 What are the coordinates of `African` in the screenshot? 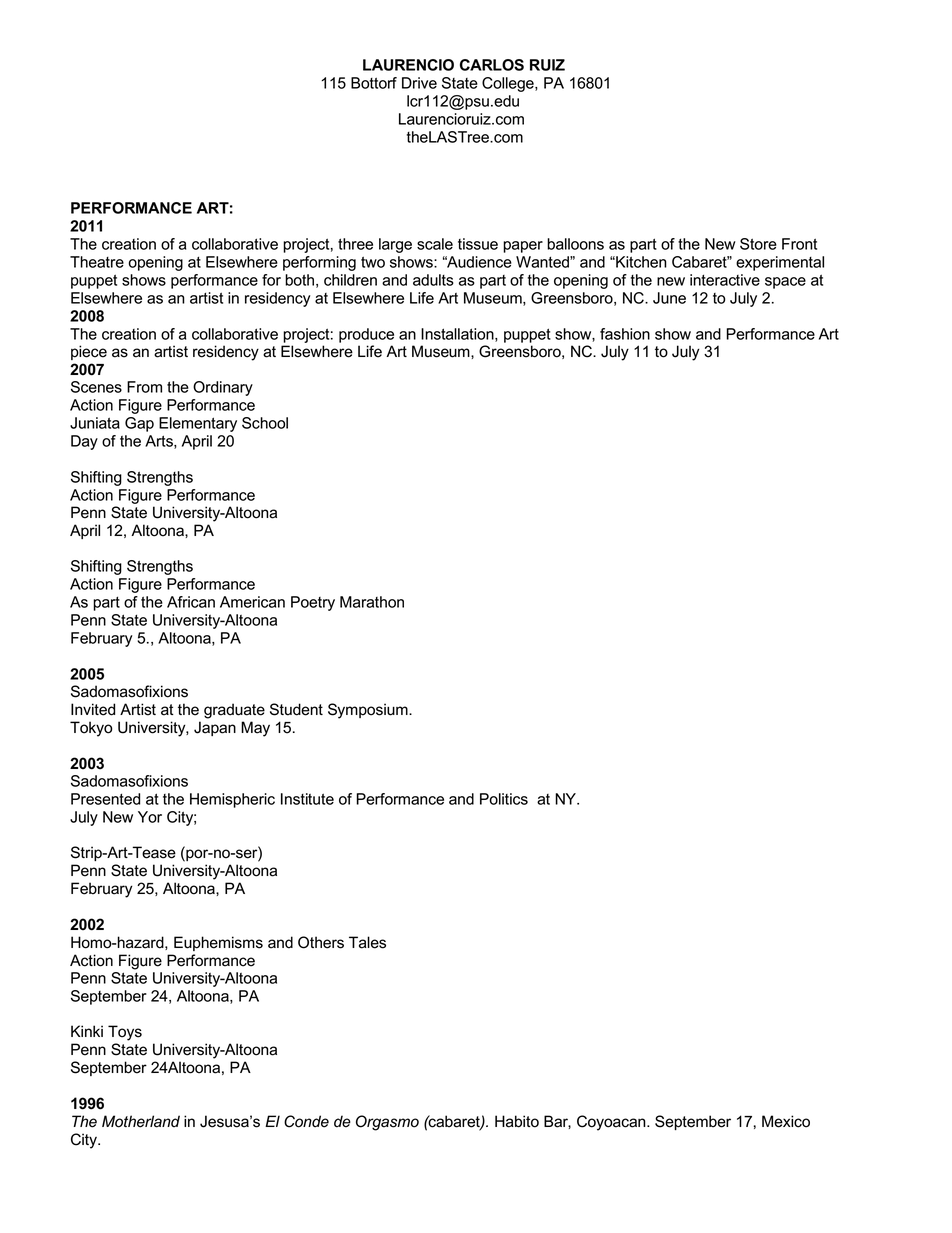 It's located at (191, 602).
